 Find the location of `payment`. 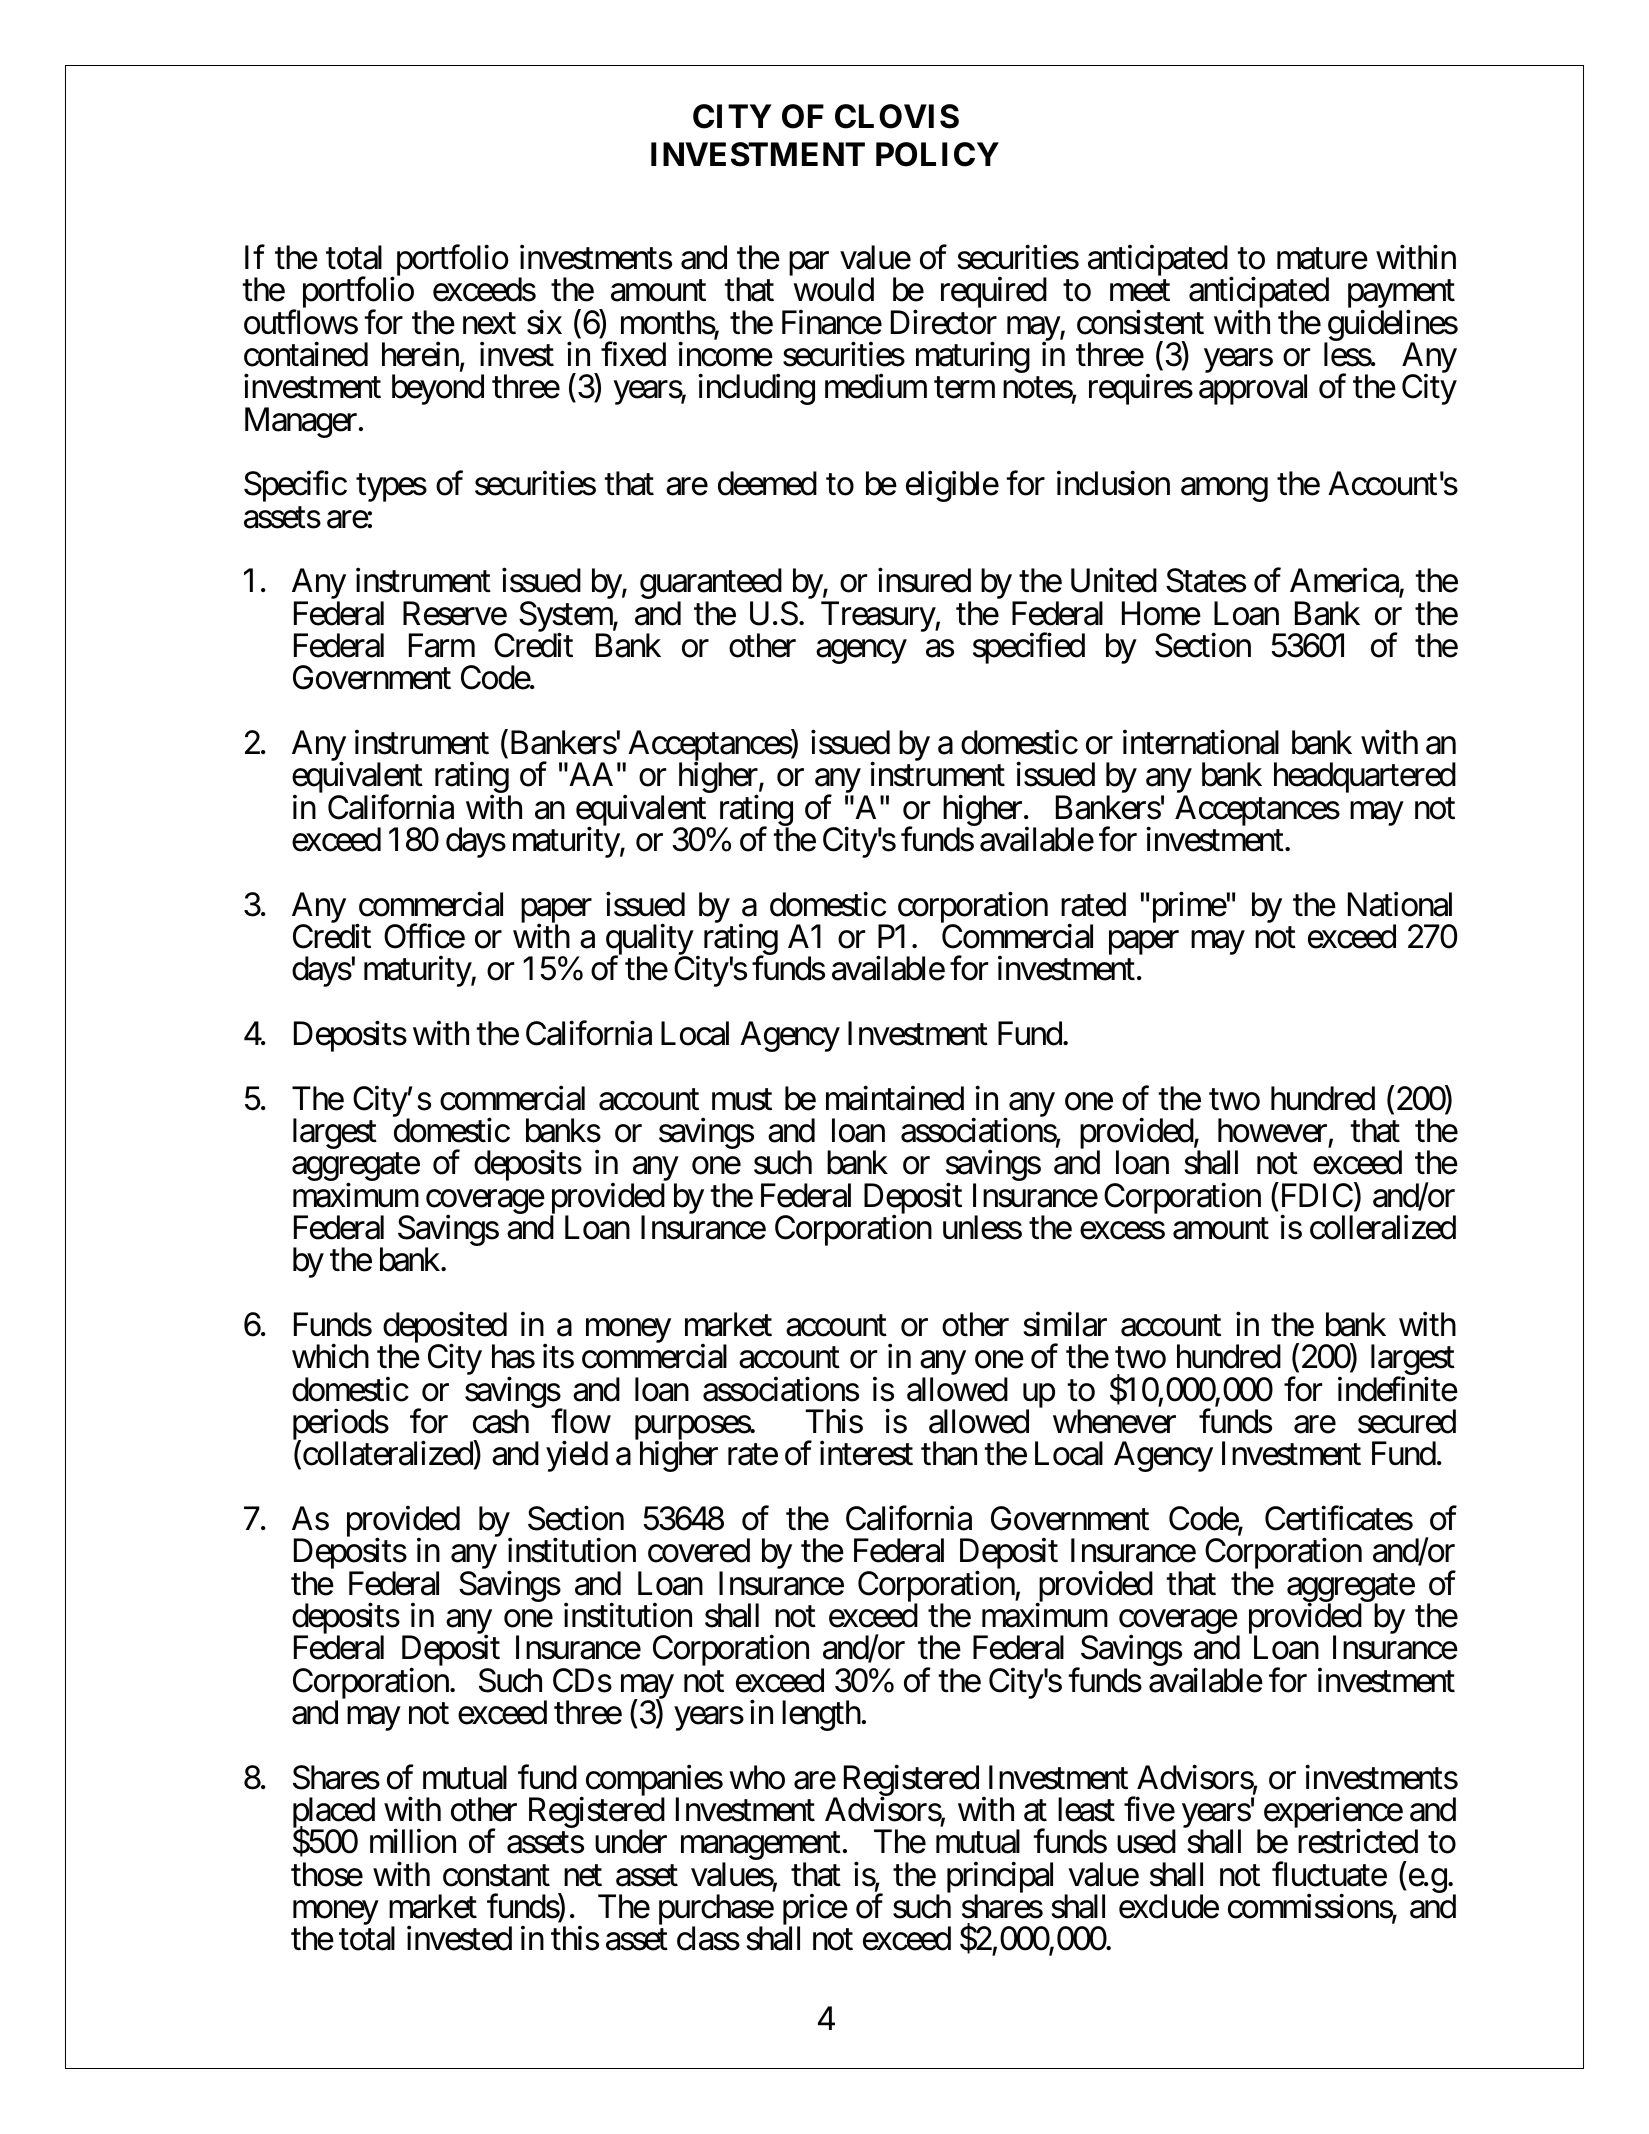

payment is located at coordinates (1401, 296).
